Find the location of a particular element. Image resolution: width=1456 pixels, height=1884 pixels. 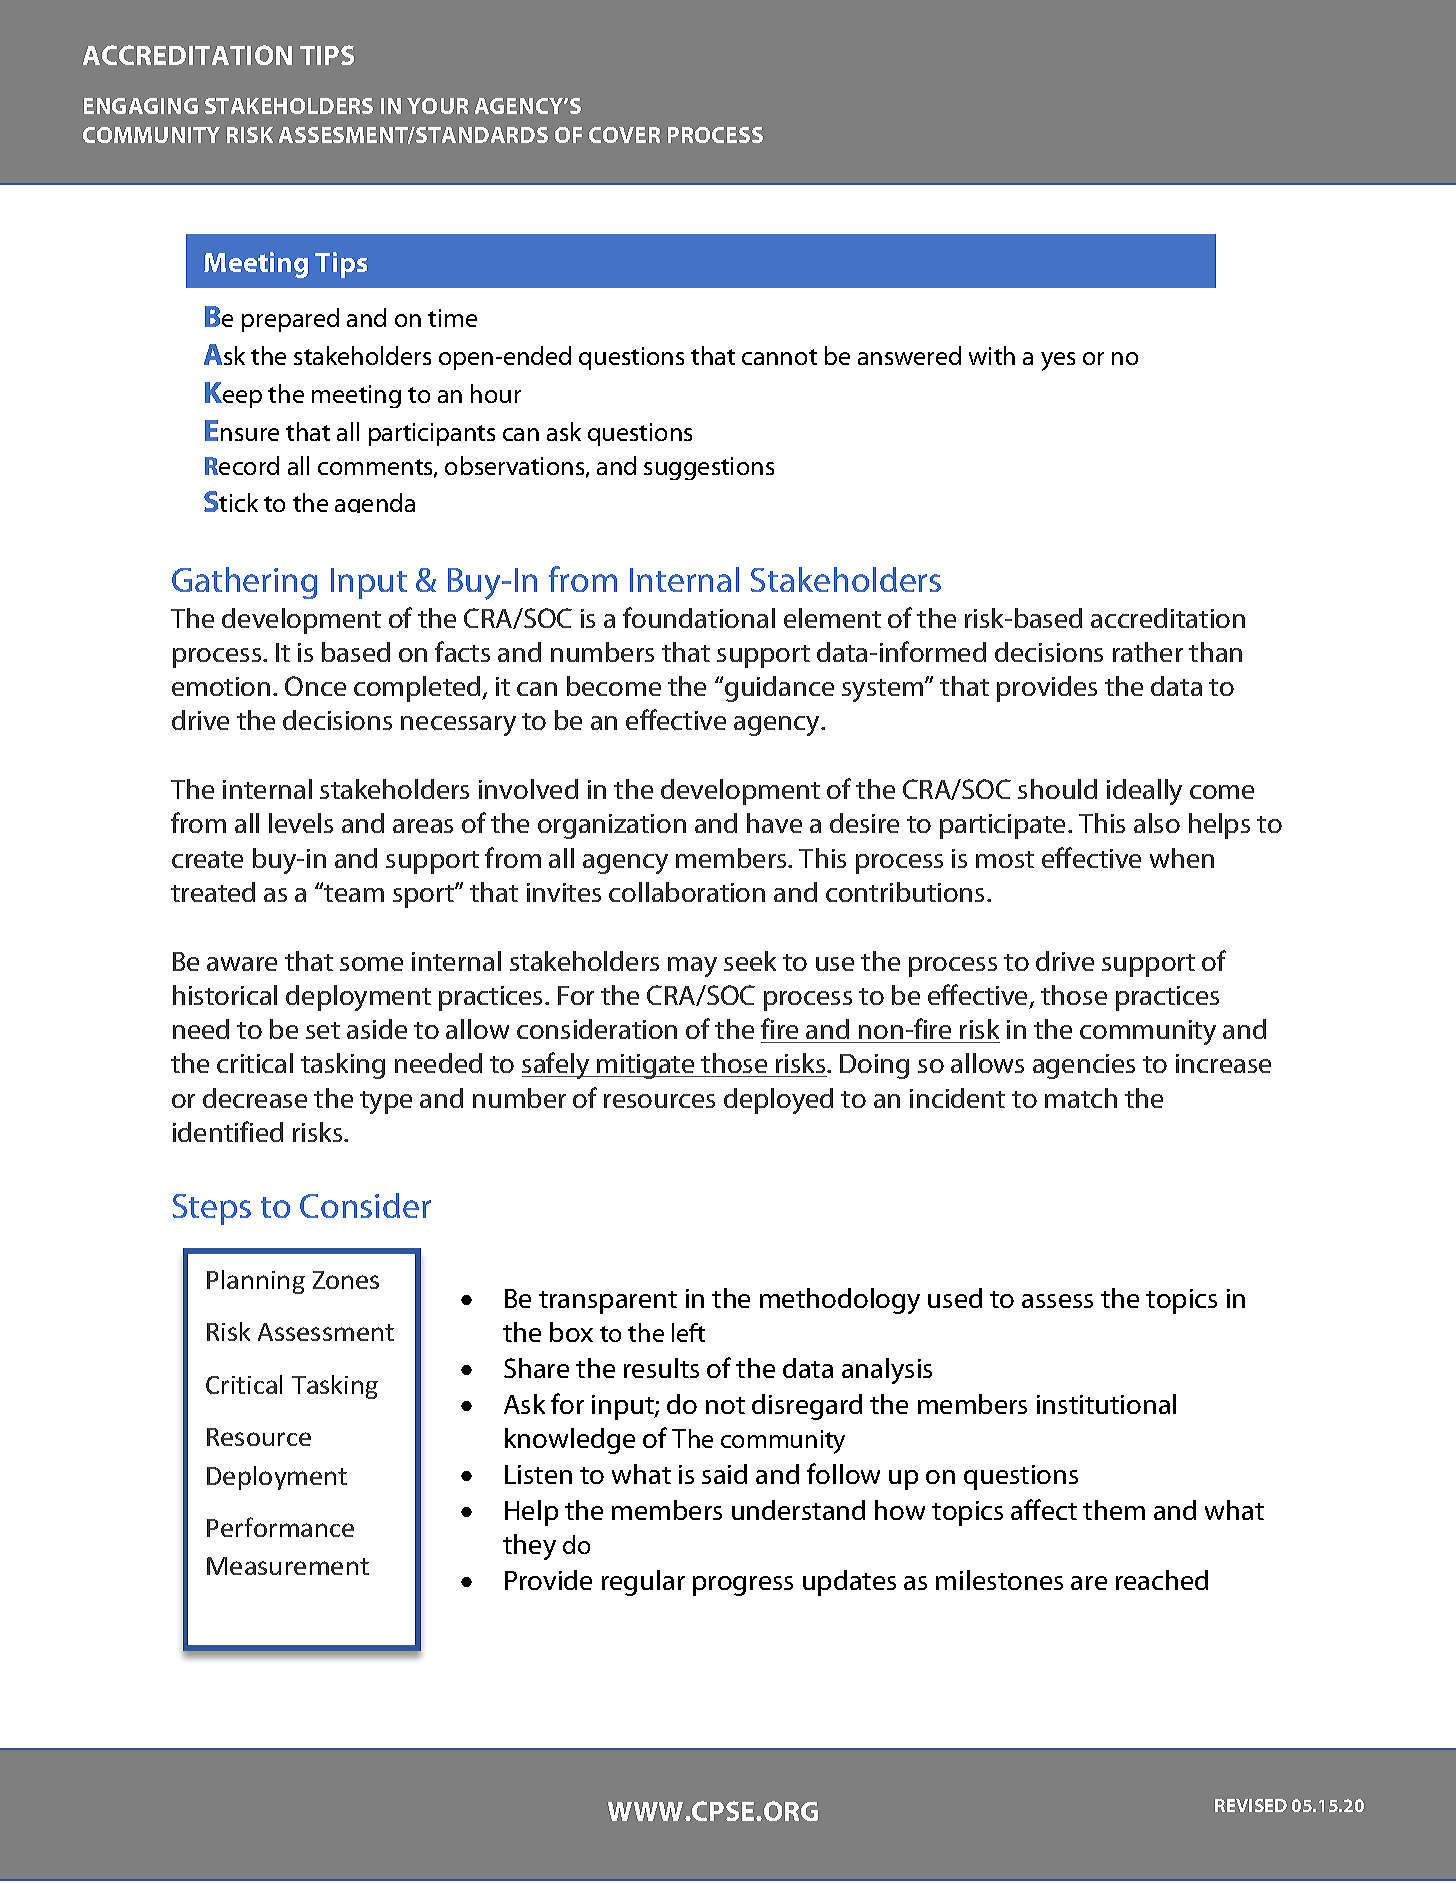

REVISED is located at coordinates (1251, 1805).
